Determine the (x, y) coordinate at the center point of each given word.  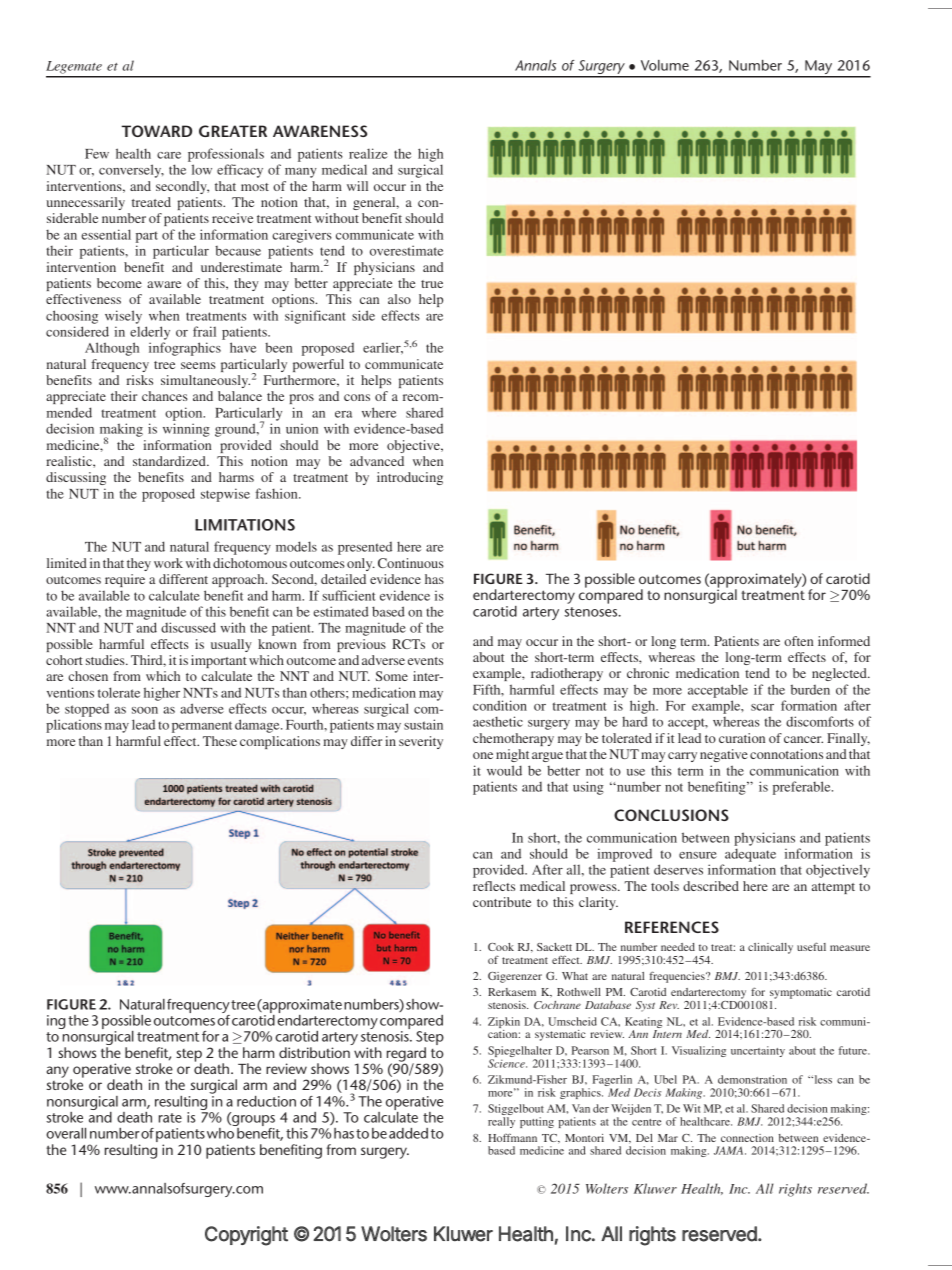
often (798, 641)
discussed (188, 627)
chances (165, 396)
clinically (770, 948)
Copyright (246, 1236)
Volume (665, 65)
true (432, 284)
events (425, 661)
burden (810, 689)
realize (368, 153)
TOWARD (156, 131)
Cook (501, 947)
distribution (314, 1052)
